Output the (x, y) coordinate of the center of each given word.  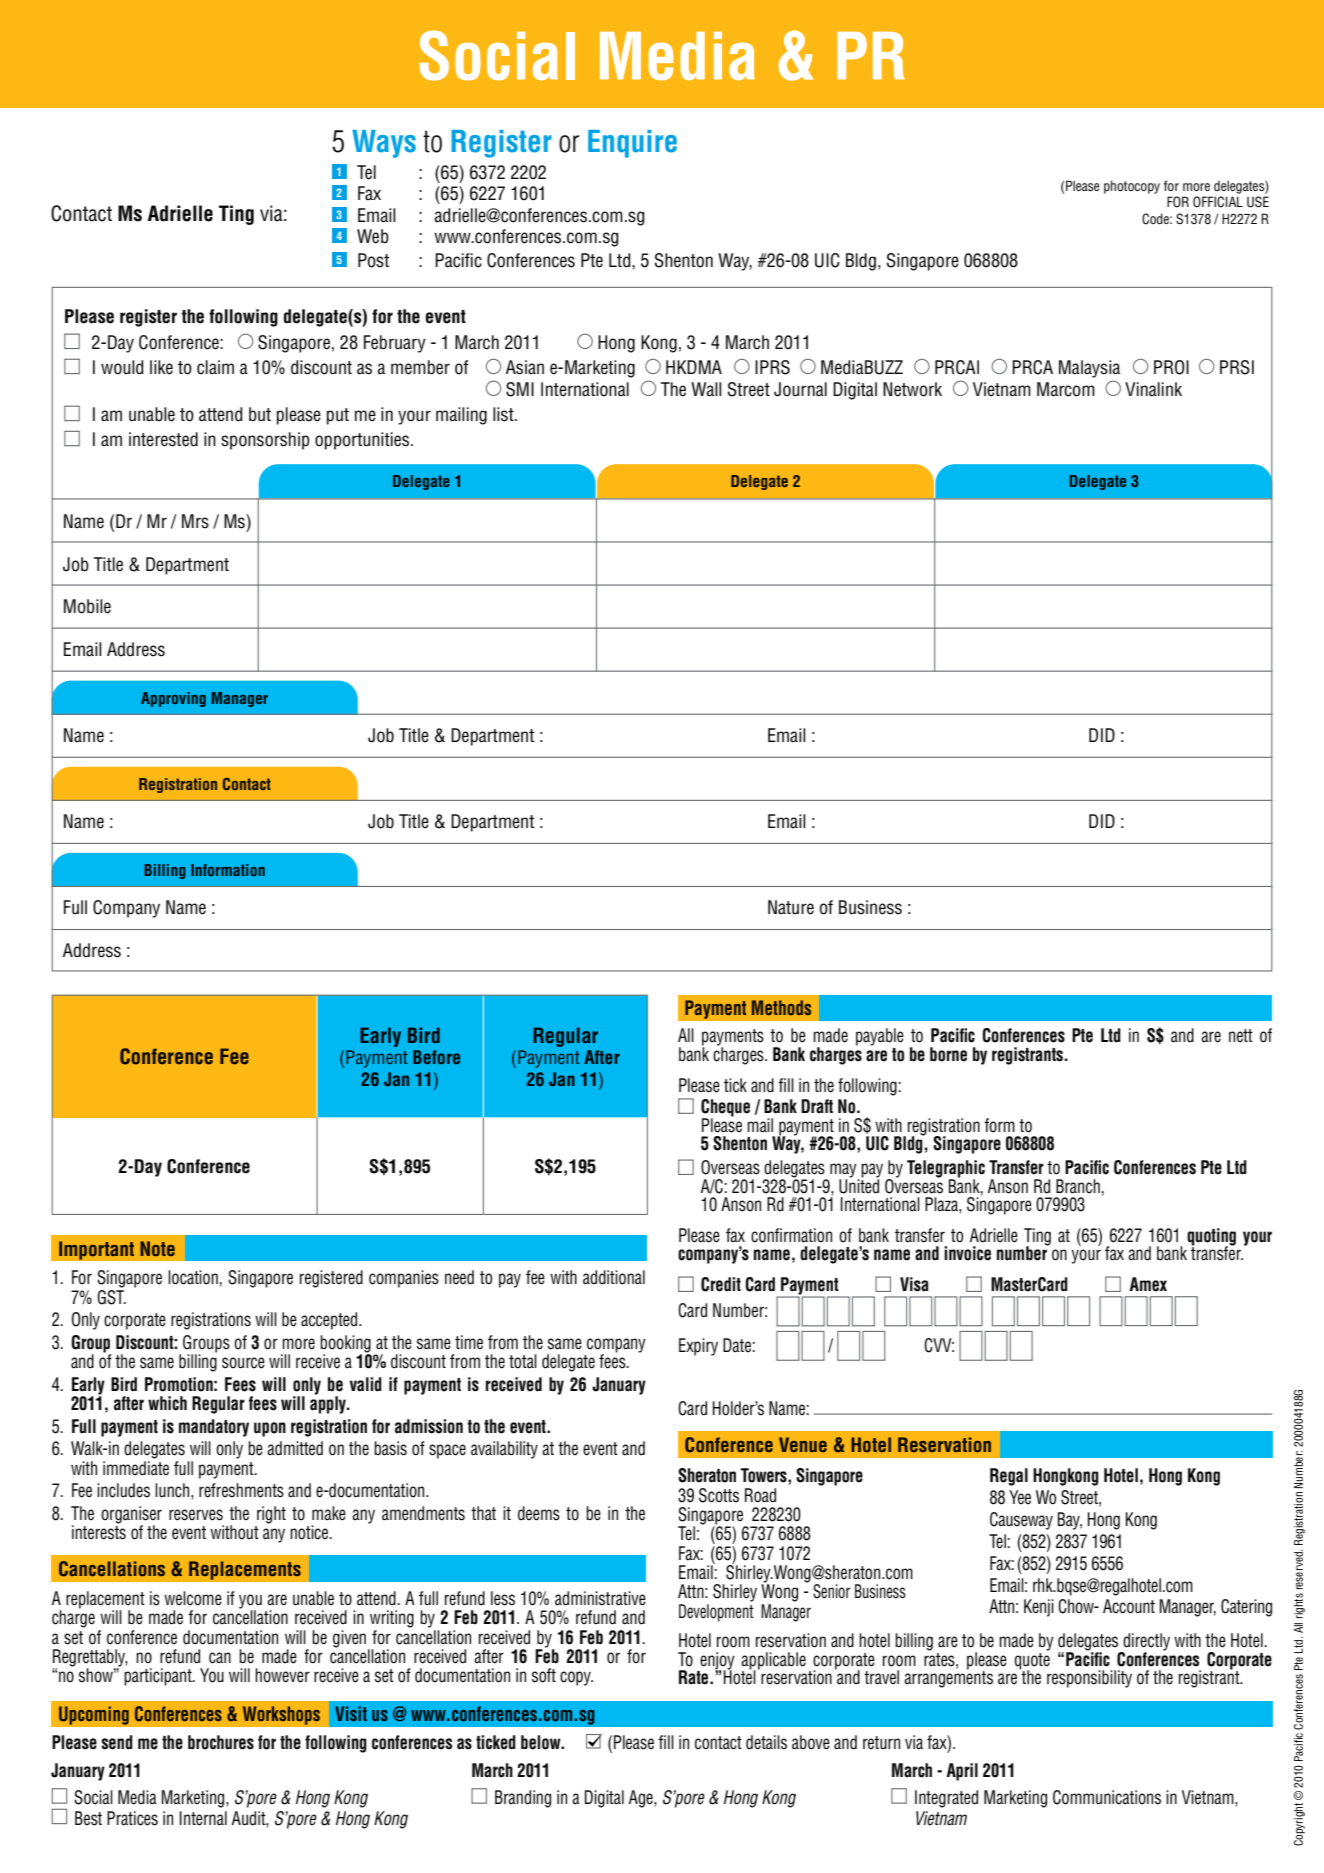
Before (436, 1057)
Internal (203, 1818)
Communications (1107, 1797)
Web (373, 236)
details (766, 1742)
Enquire (632, 144)
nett (1241, 1036)
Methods (781, 1007)
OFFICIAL (1218, 202)
